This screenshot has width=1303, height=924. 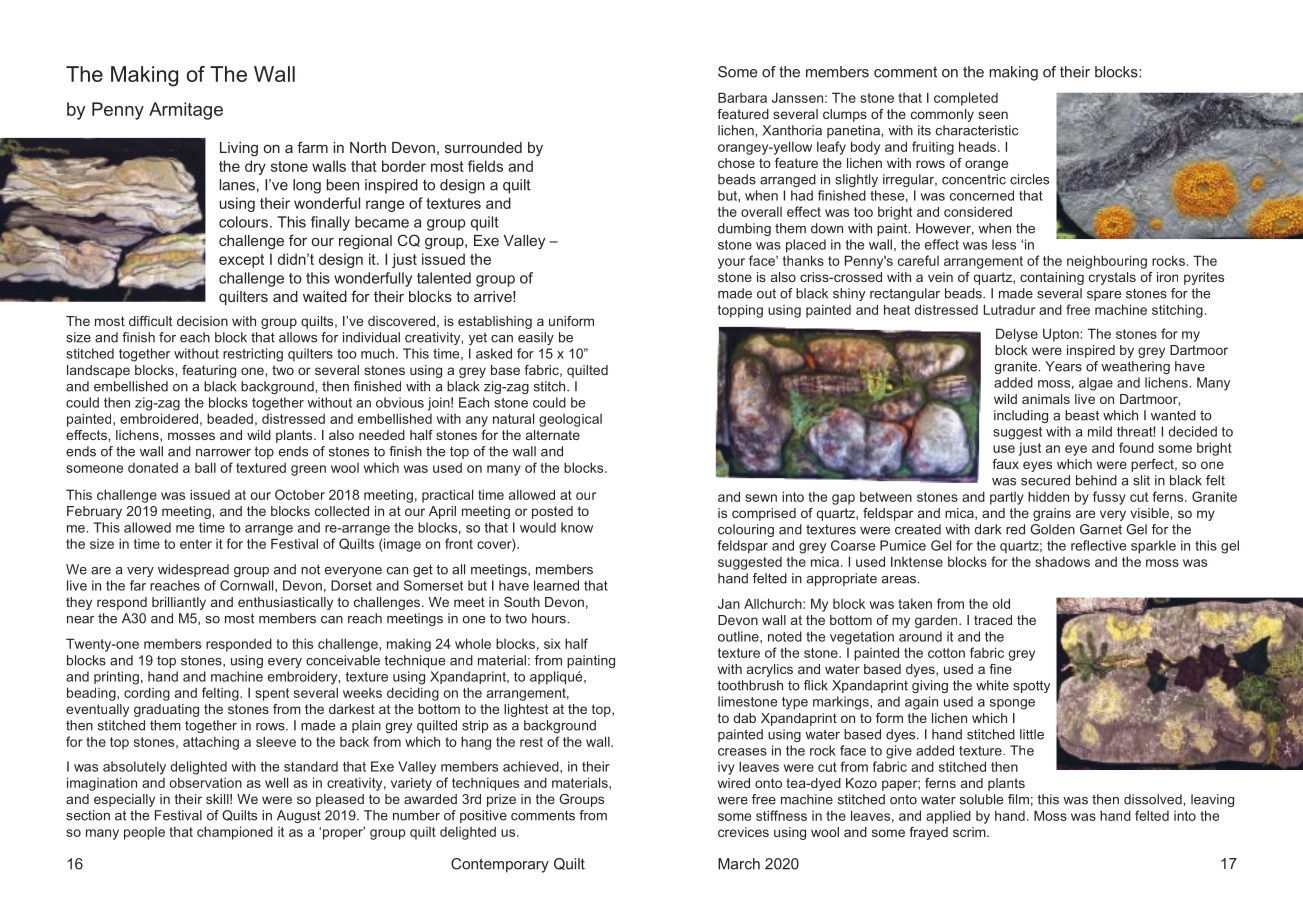 I want to click on seen, so click(x=993, y=115).
